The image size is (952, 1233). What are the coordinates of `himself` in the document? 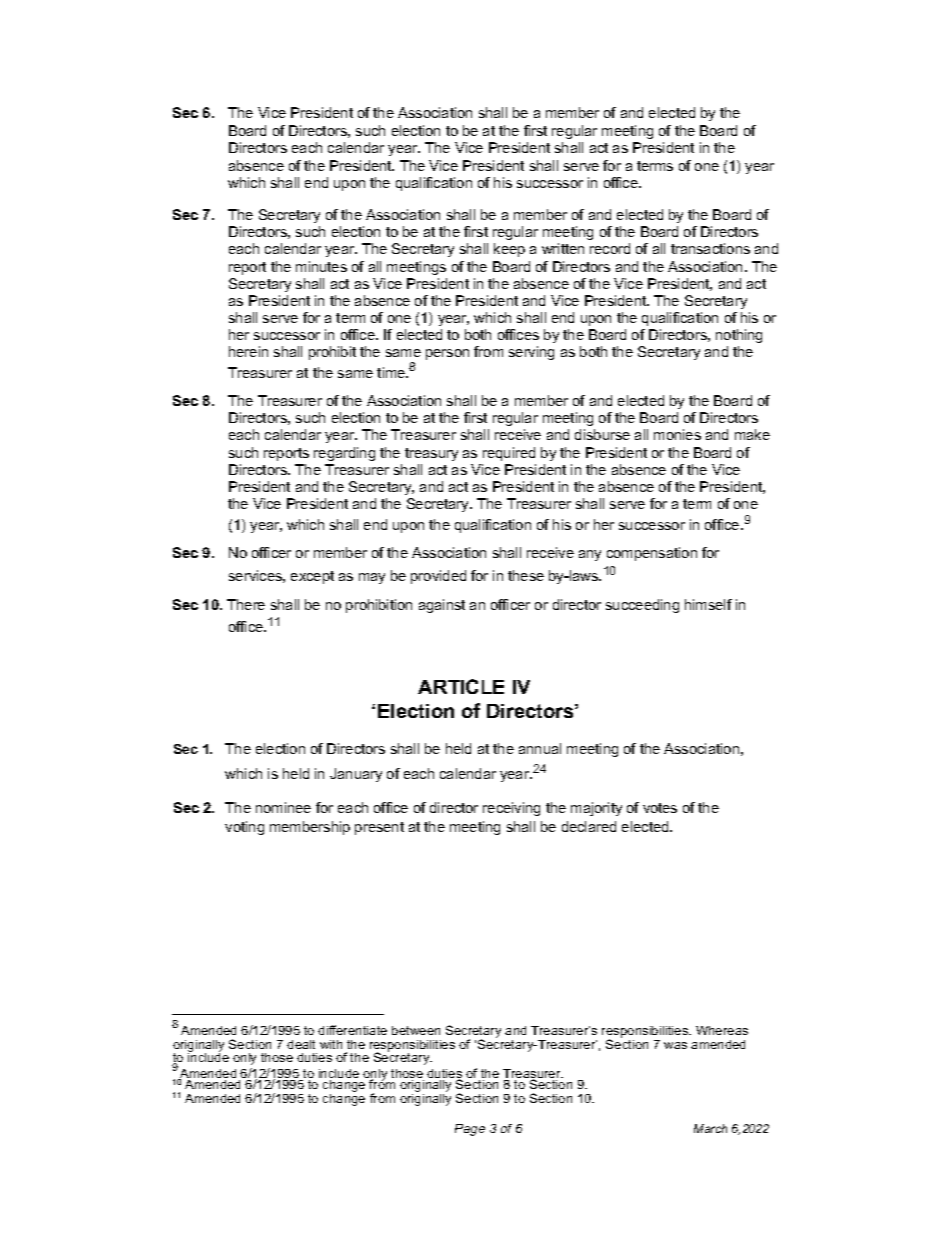 It's located at (708, 604).
